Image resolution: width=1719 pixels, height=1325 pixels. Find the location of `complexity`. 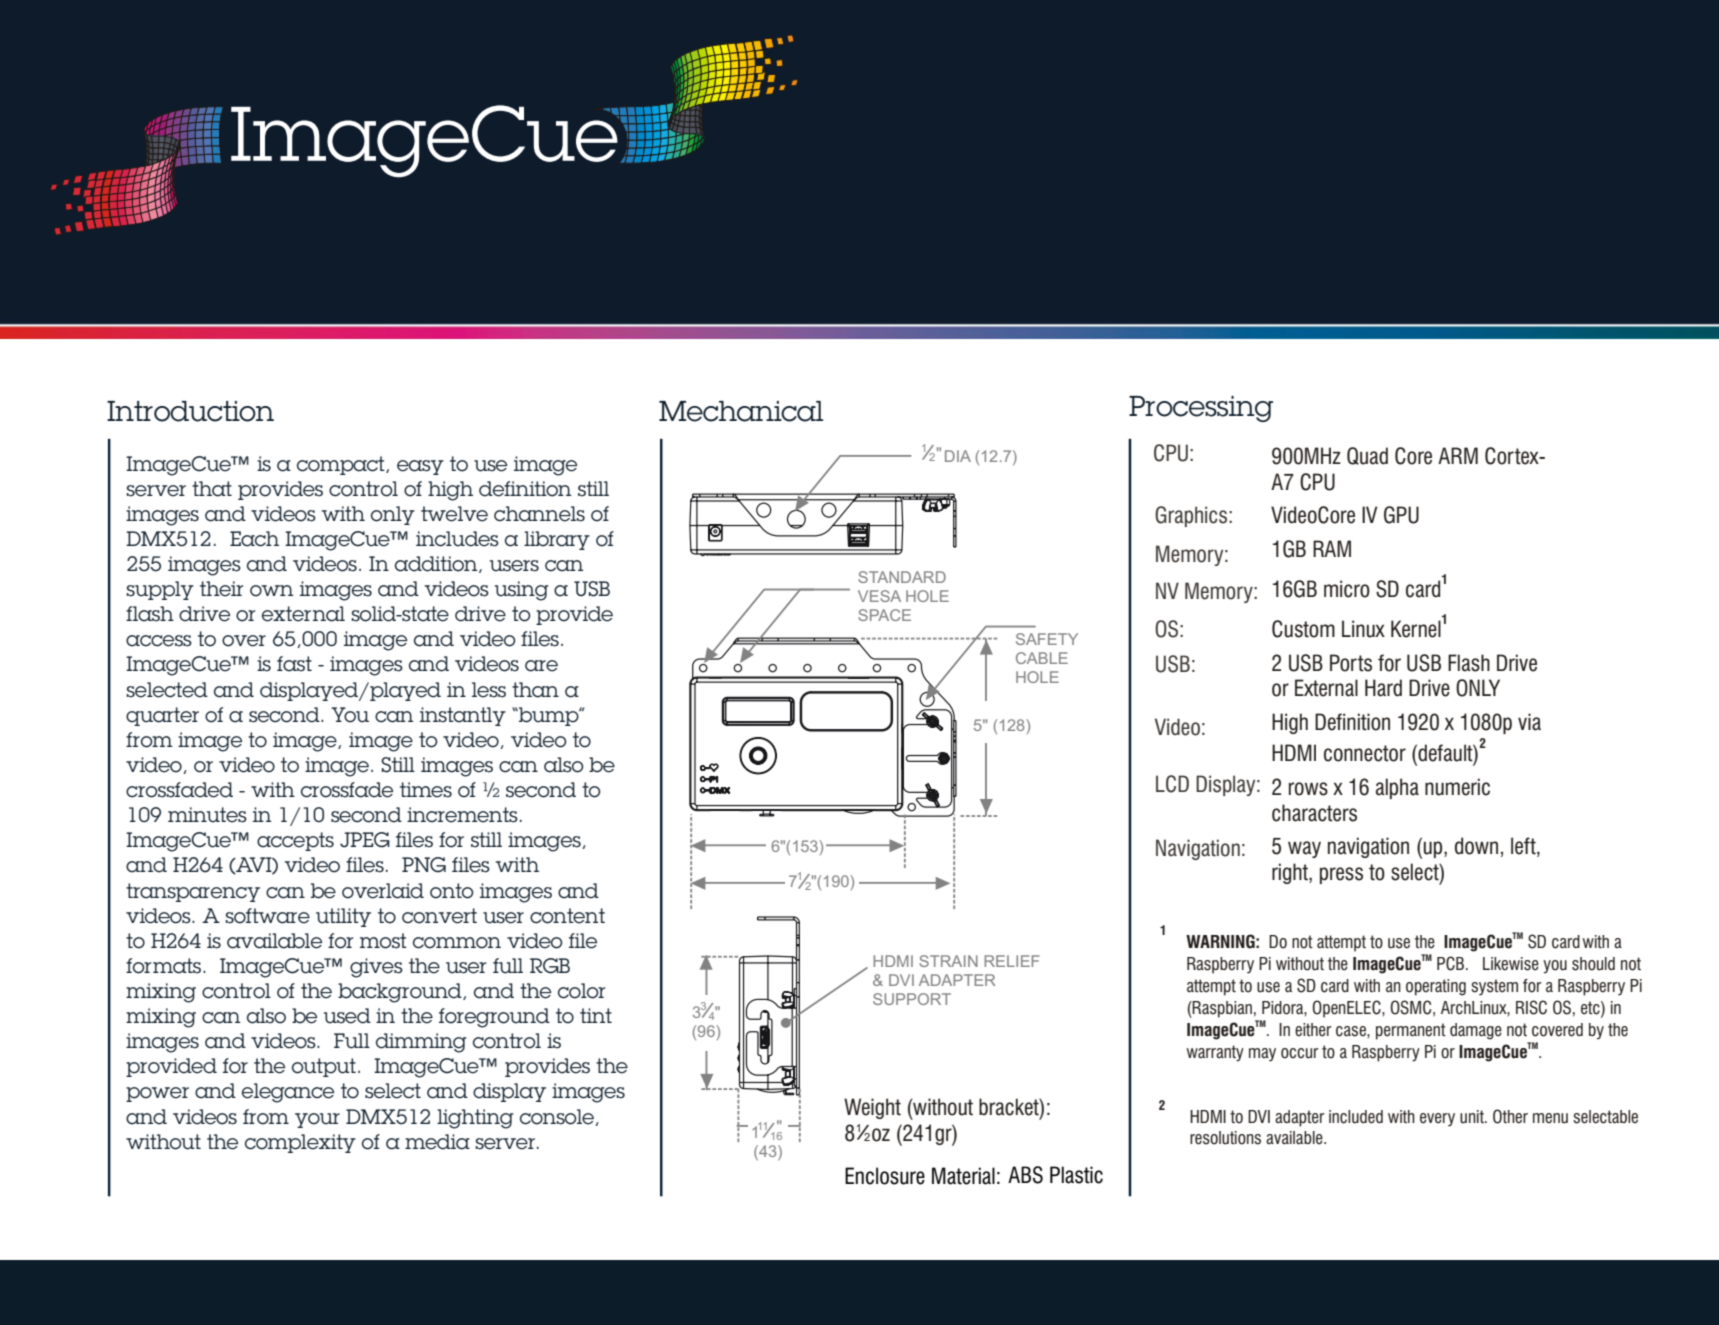

complexity is located at coordinates (300, 1143).
